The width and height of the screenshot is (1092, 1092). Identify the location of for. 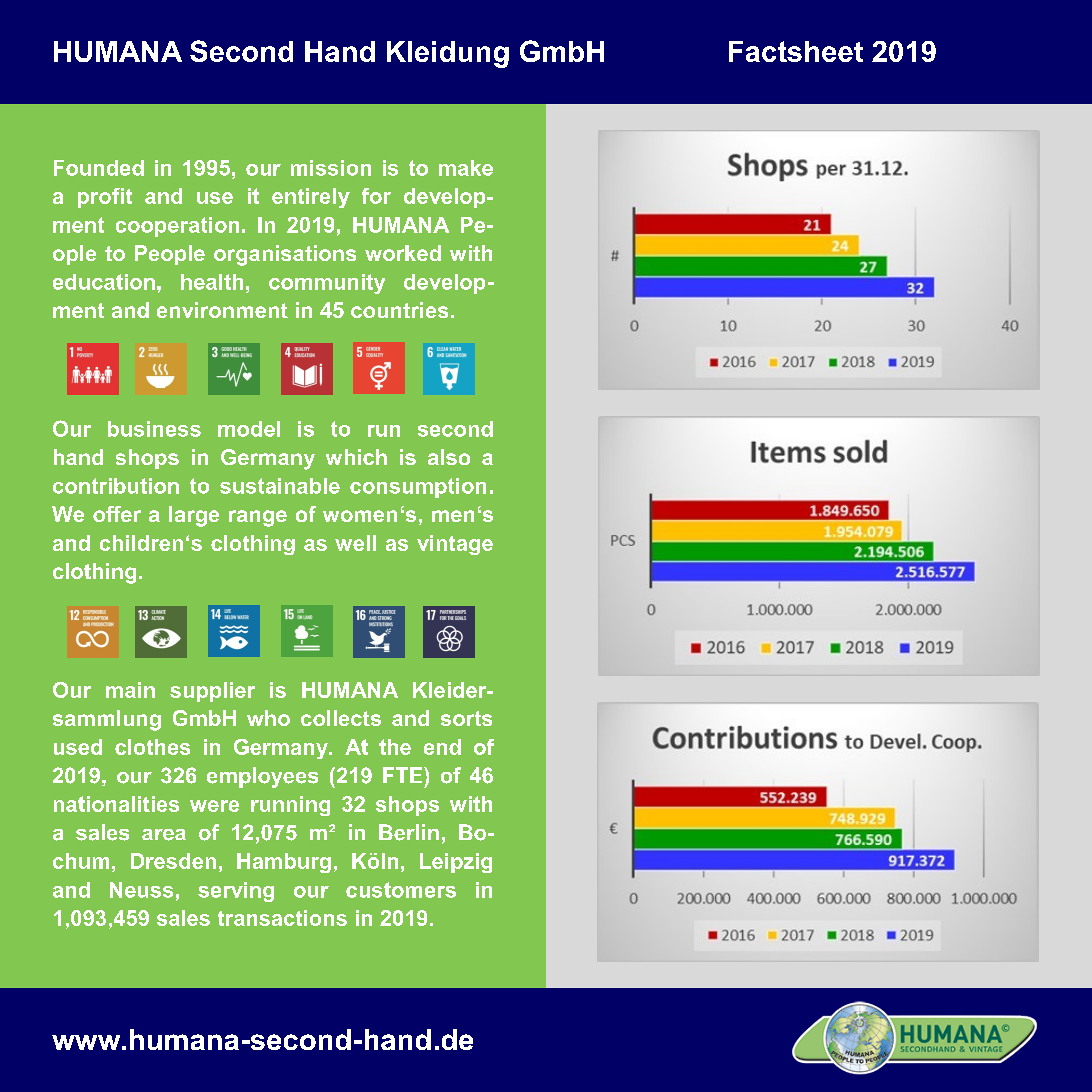
(376, 196).
